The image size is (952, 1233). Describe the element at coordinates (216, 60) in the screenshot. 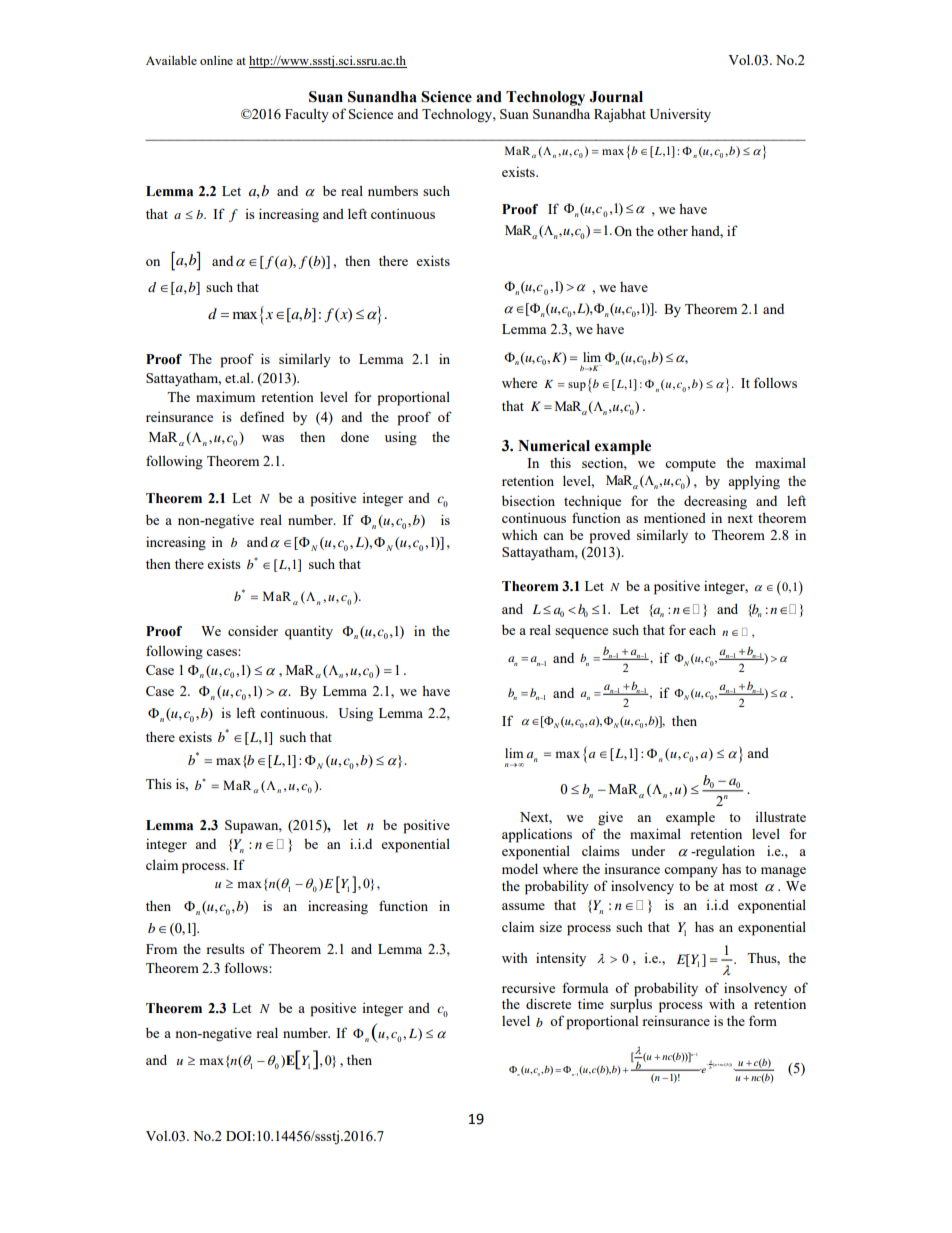

I see `online` at that location.
